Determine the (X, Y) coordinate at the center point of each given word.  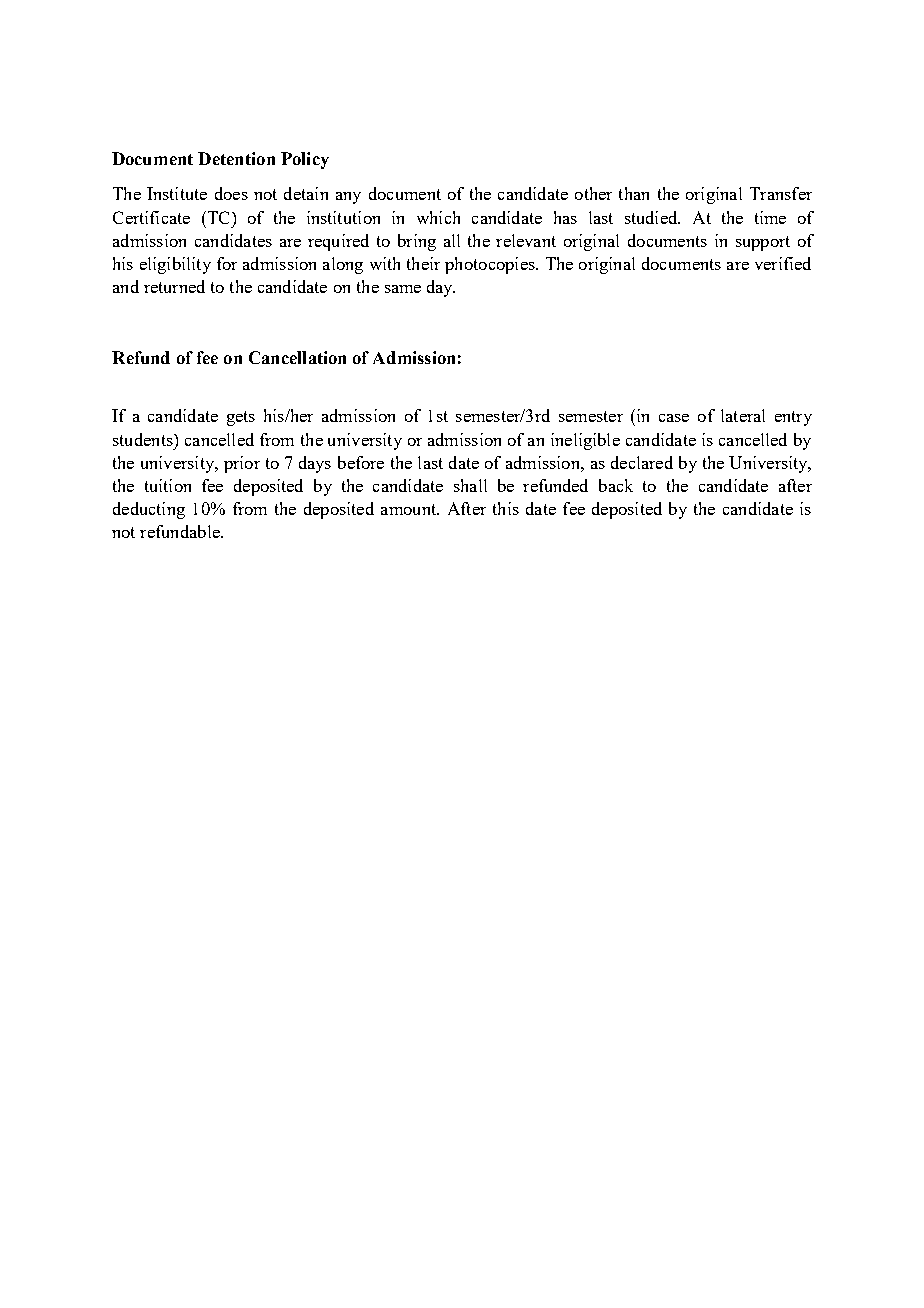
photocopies (491, 265)
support (763, 243)
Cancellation (297, 357)
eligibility (175, 265)
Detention (236, 158)
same (403, 289)
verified (783, 263)
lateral (743, 415)
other (593, 193)
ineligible (585, 441)
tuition (168, 485)
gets (241, 418)
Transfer (781, 193)
